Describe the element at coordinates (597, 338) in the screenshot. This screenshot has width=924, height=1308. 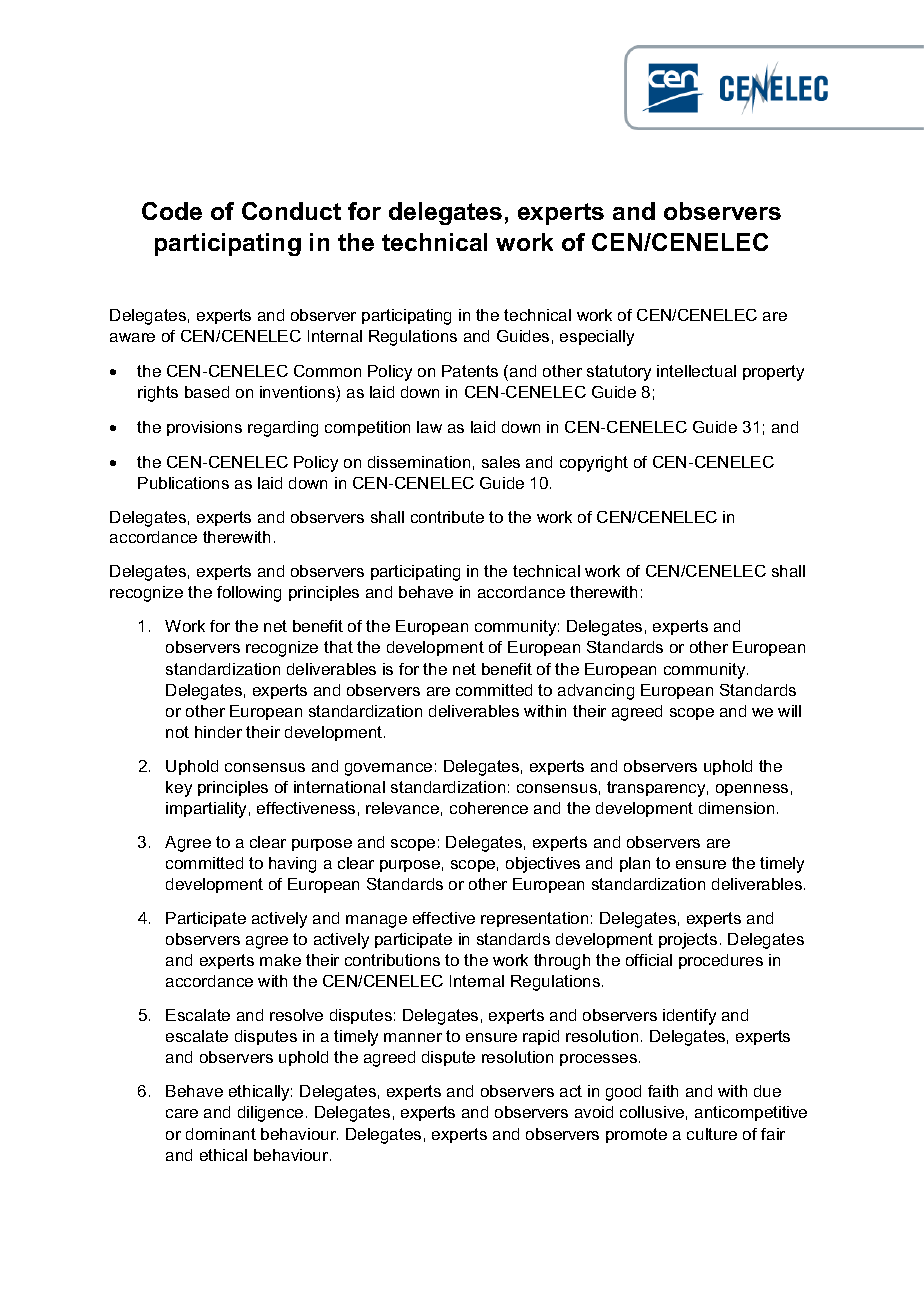
I see `especially` at that location.
